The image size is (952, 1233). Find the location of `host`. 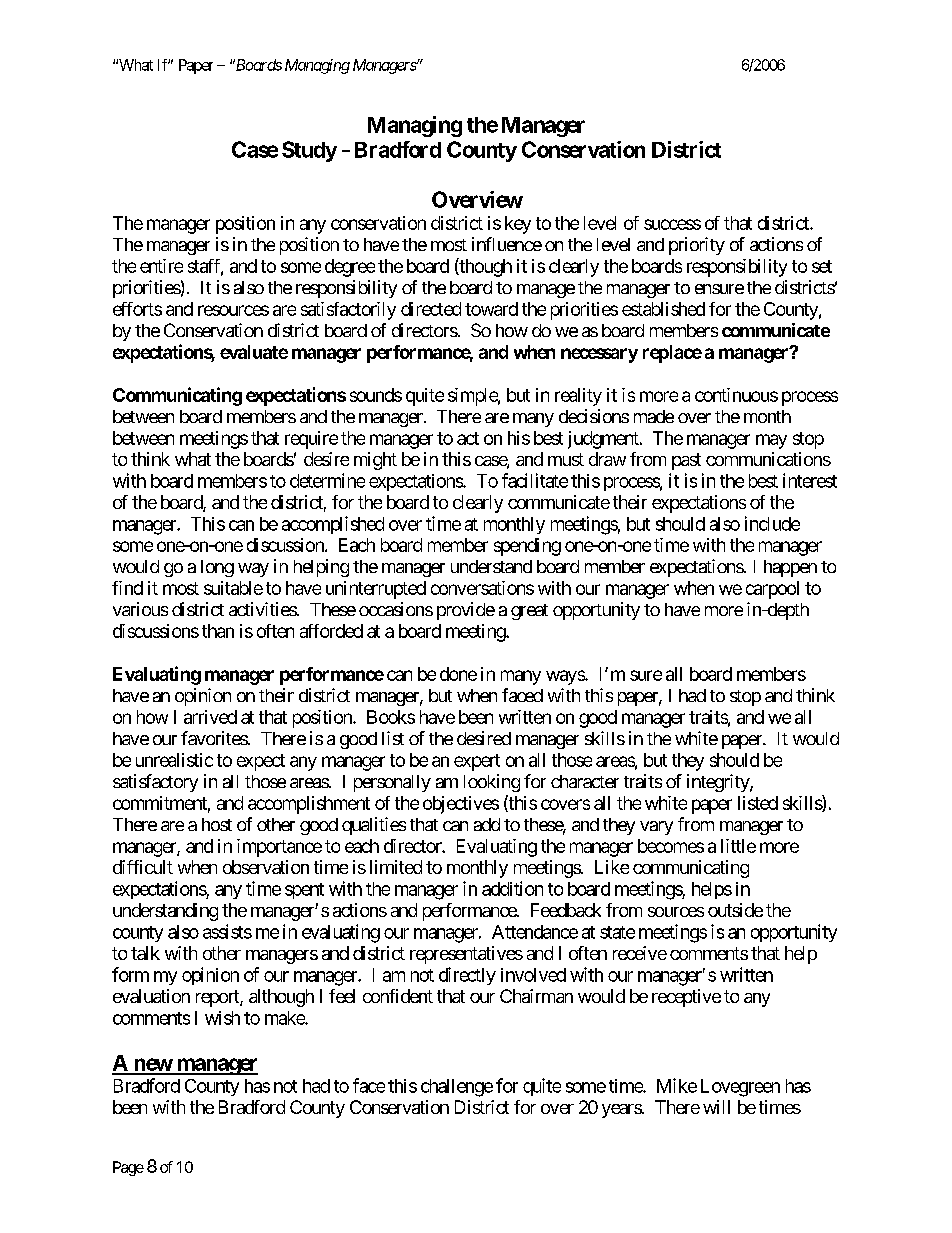

host is located at coordinates (217, 824).
